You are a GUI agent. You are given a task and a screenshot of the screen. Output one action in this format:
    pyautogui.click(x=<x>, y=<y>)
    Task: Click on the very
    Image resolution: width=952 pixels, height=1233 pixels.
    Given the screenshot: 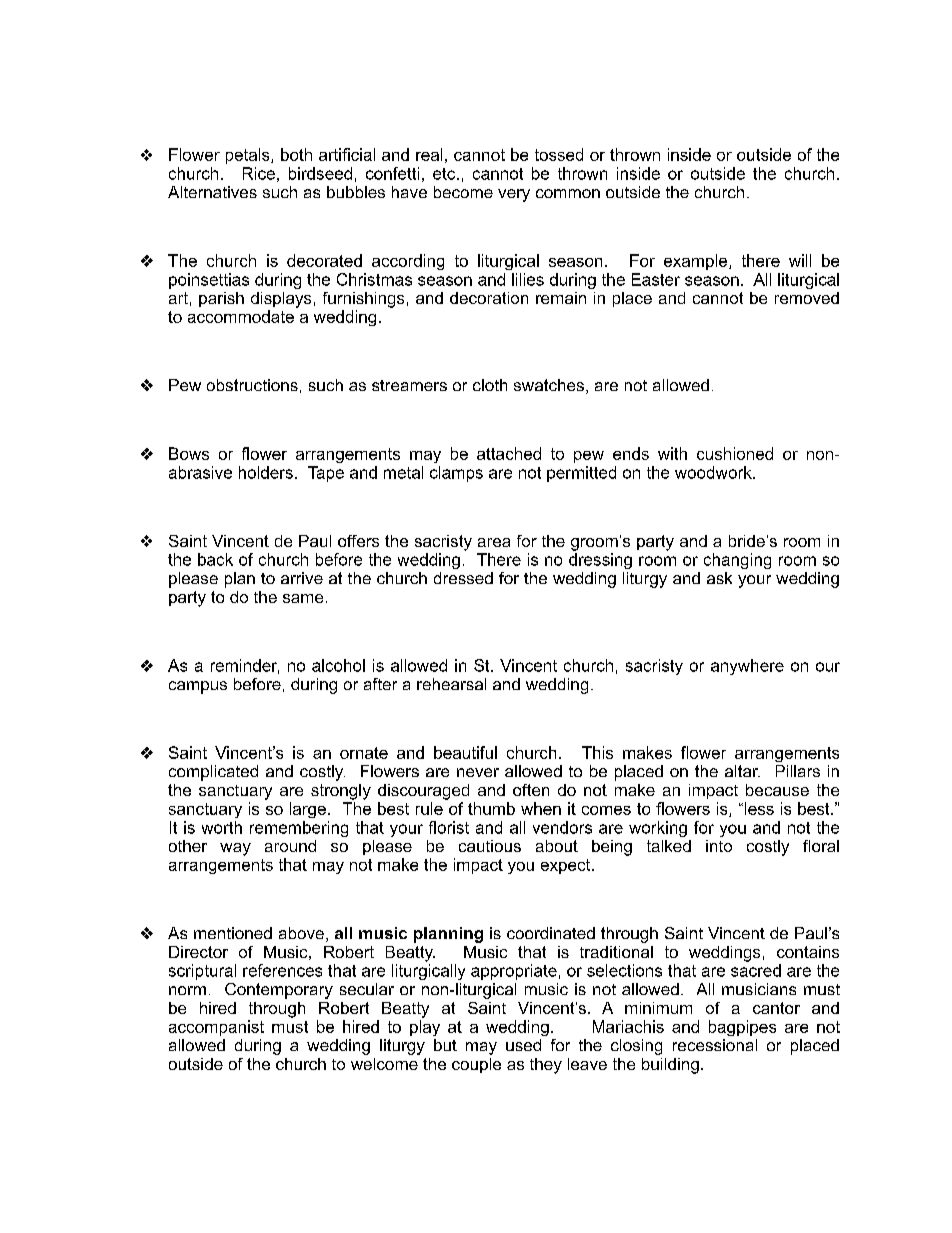 What is the action you would take?
    pyautogui.click(x=514, y=195)
